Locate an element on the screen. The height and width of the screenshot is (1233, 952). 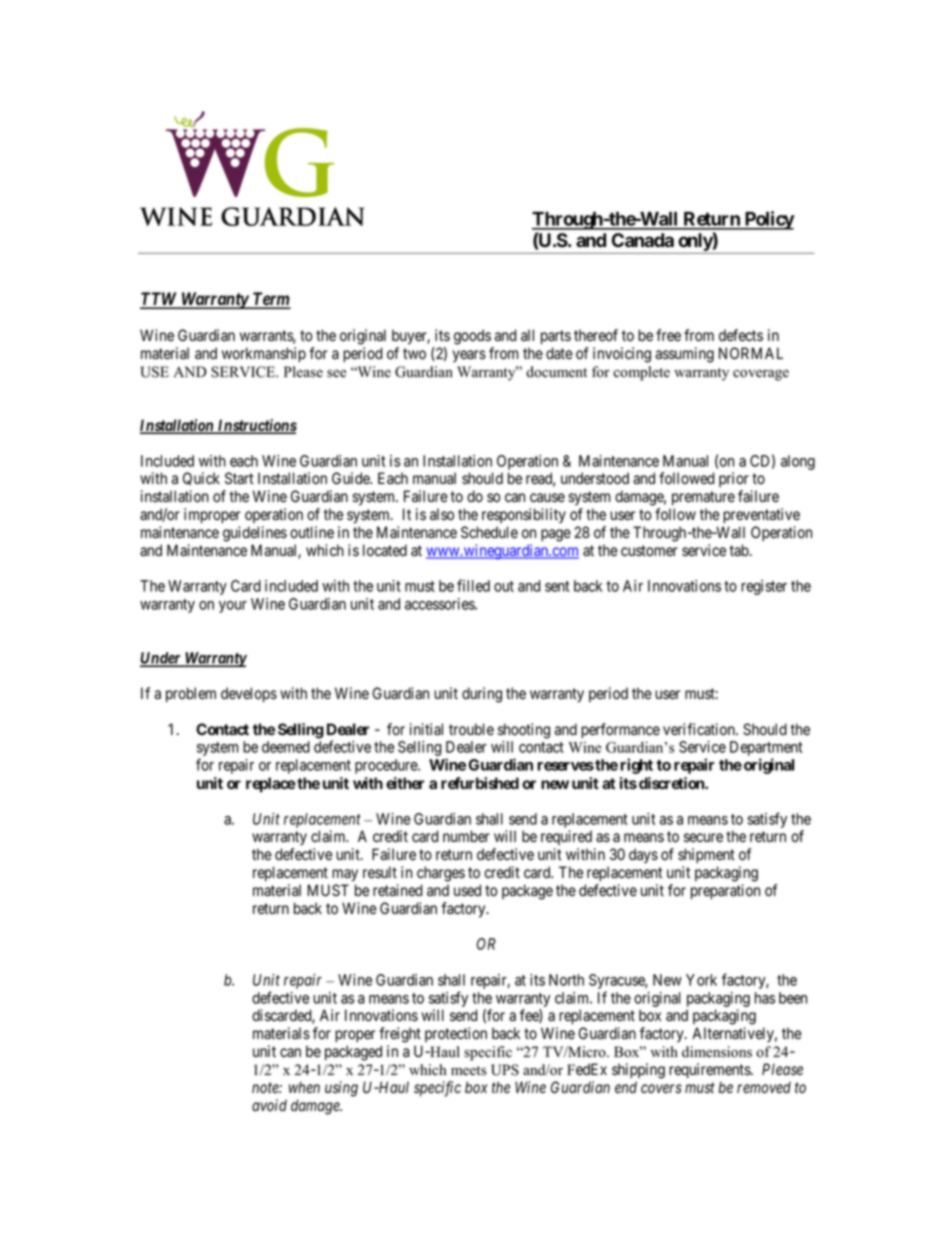
requirements is located at coordinates (710, 1070).
